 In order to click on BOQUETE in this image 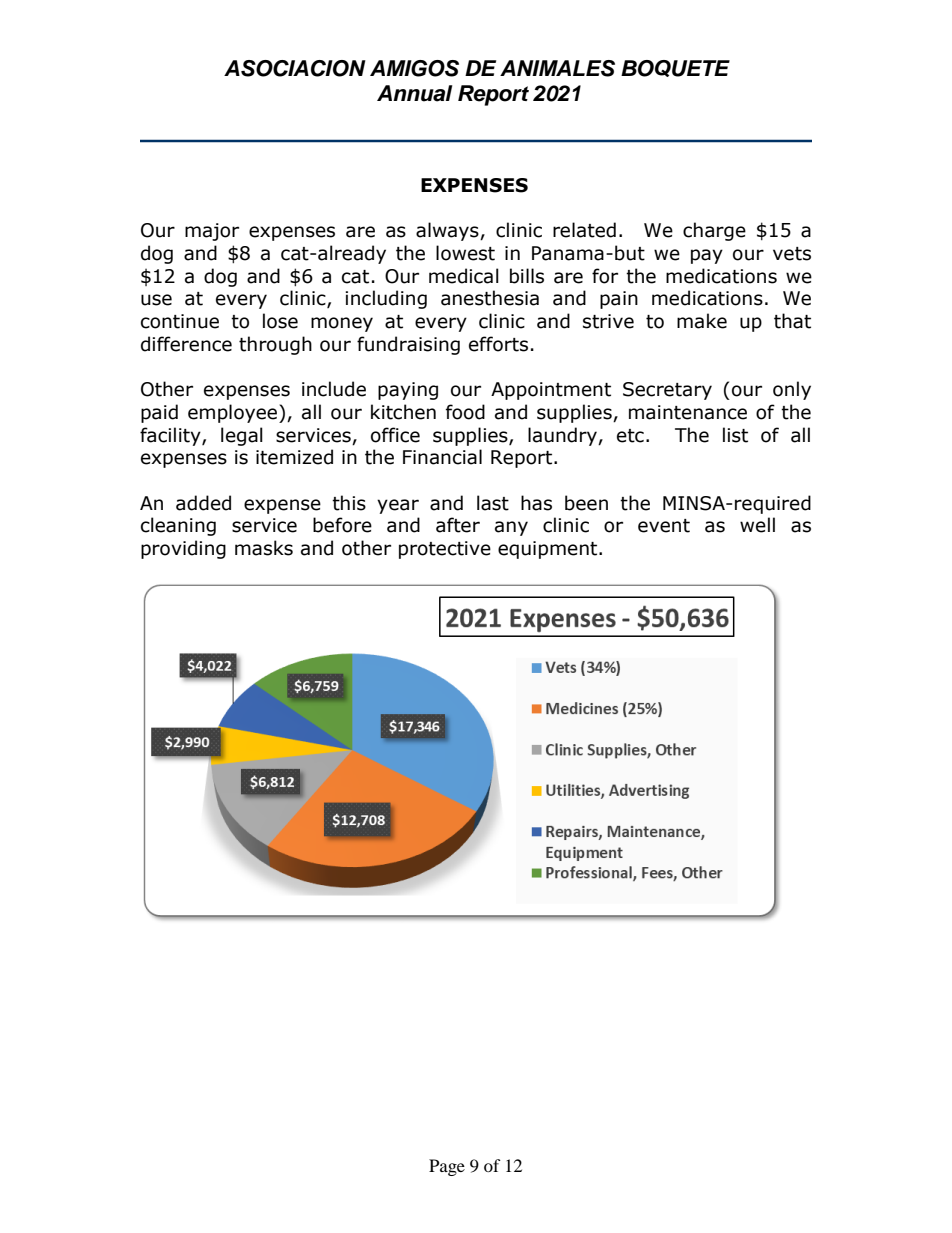, I will do `click(675, 68)`.
